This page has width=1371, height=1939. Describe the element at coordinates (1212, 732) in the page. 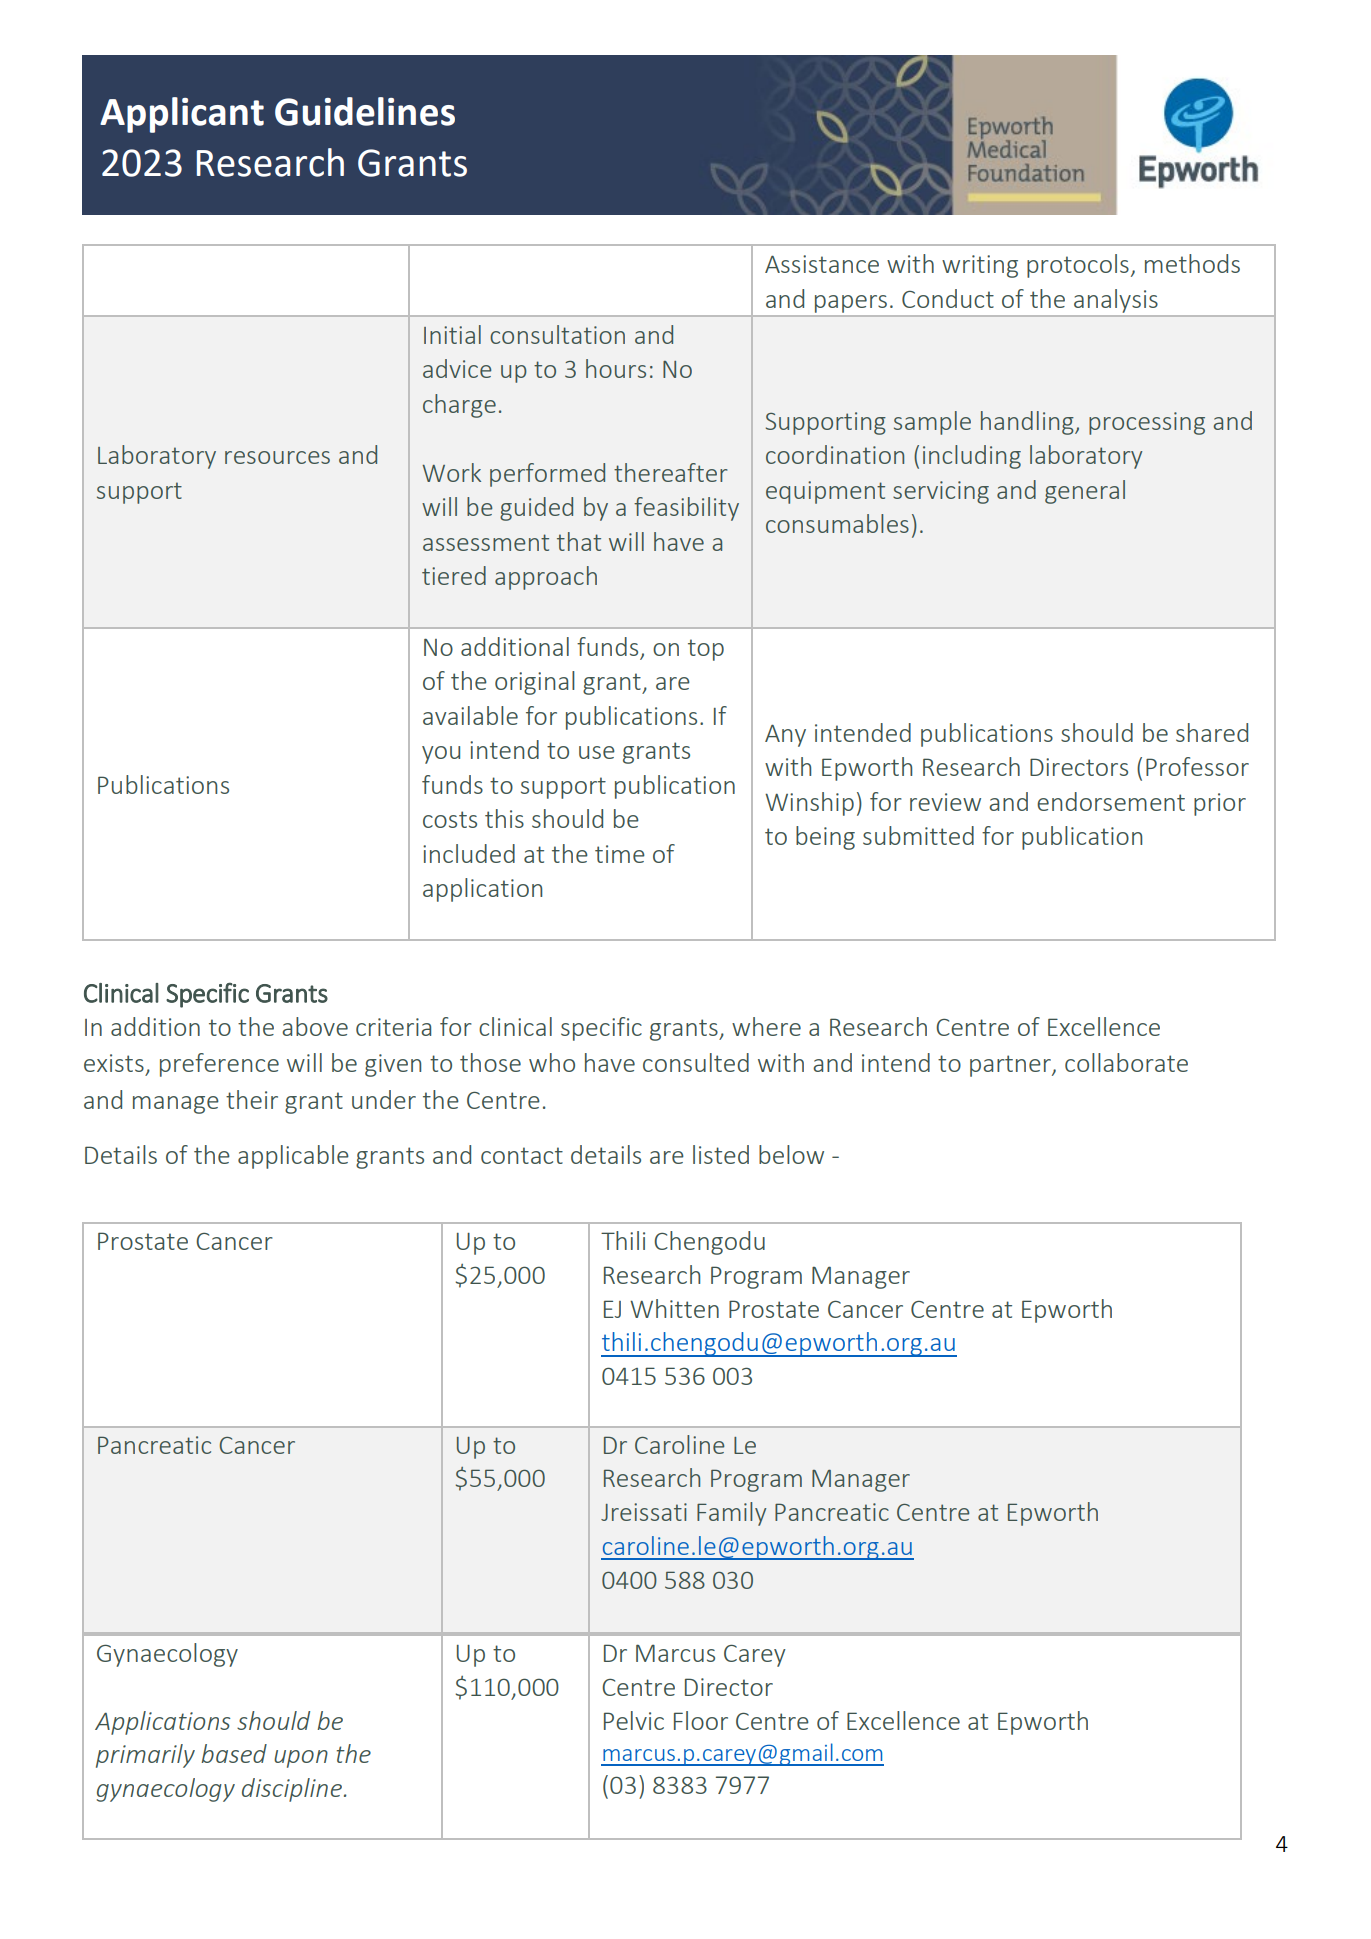

I see `shared` at that location.
